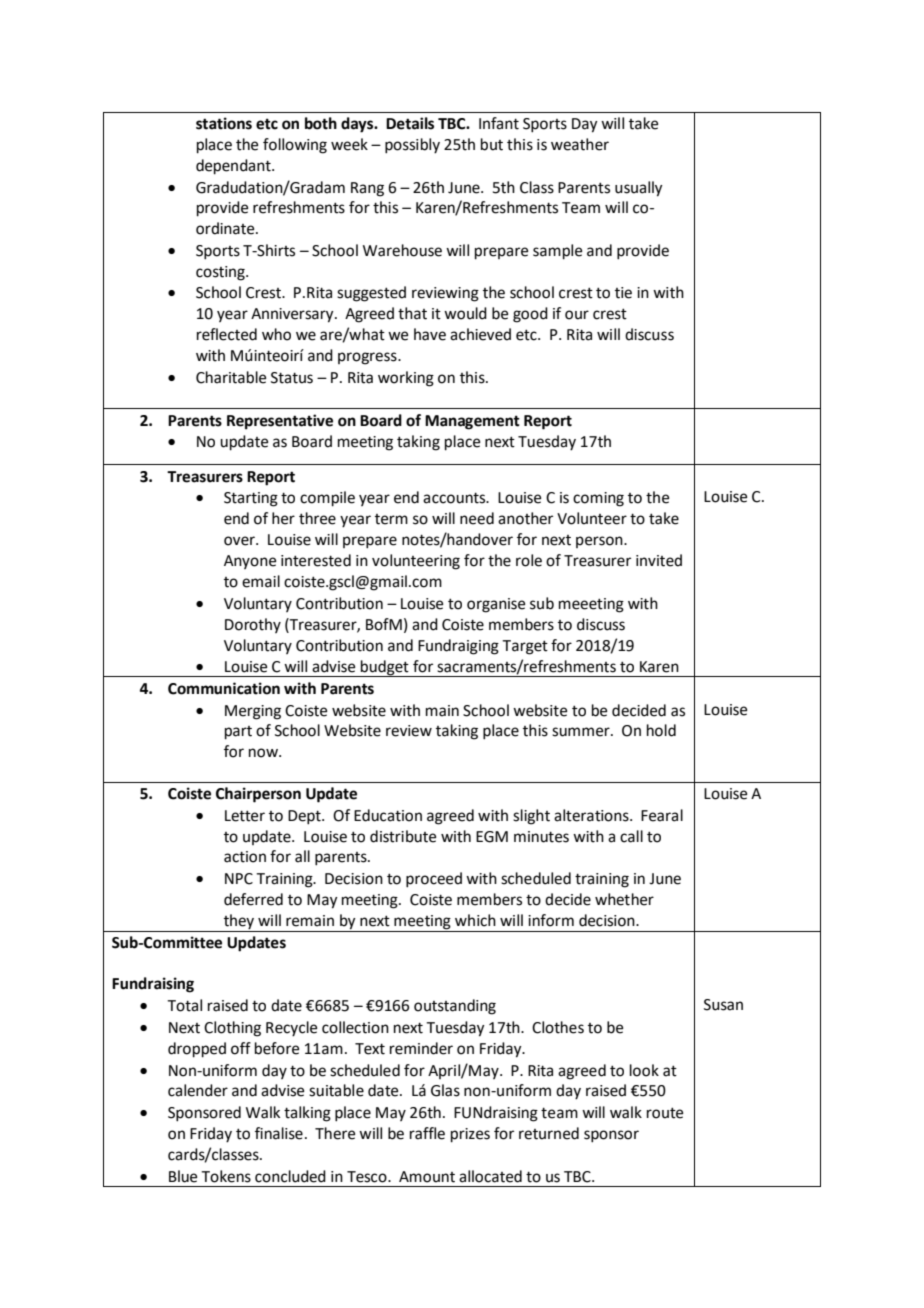 Image resolution: width=924 pixels, height=1308 pixels. I want to click on organise, so click(496, 605).
